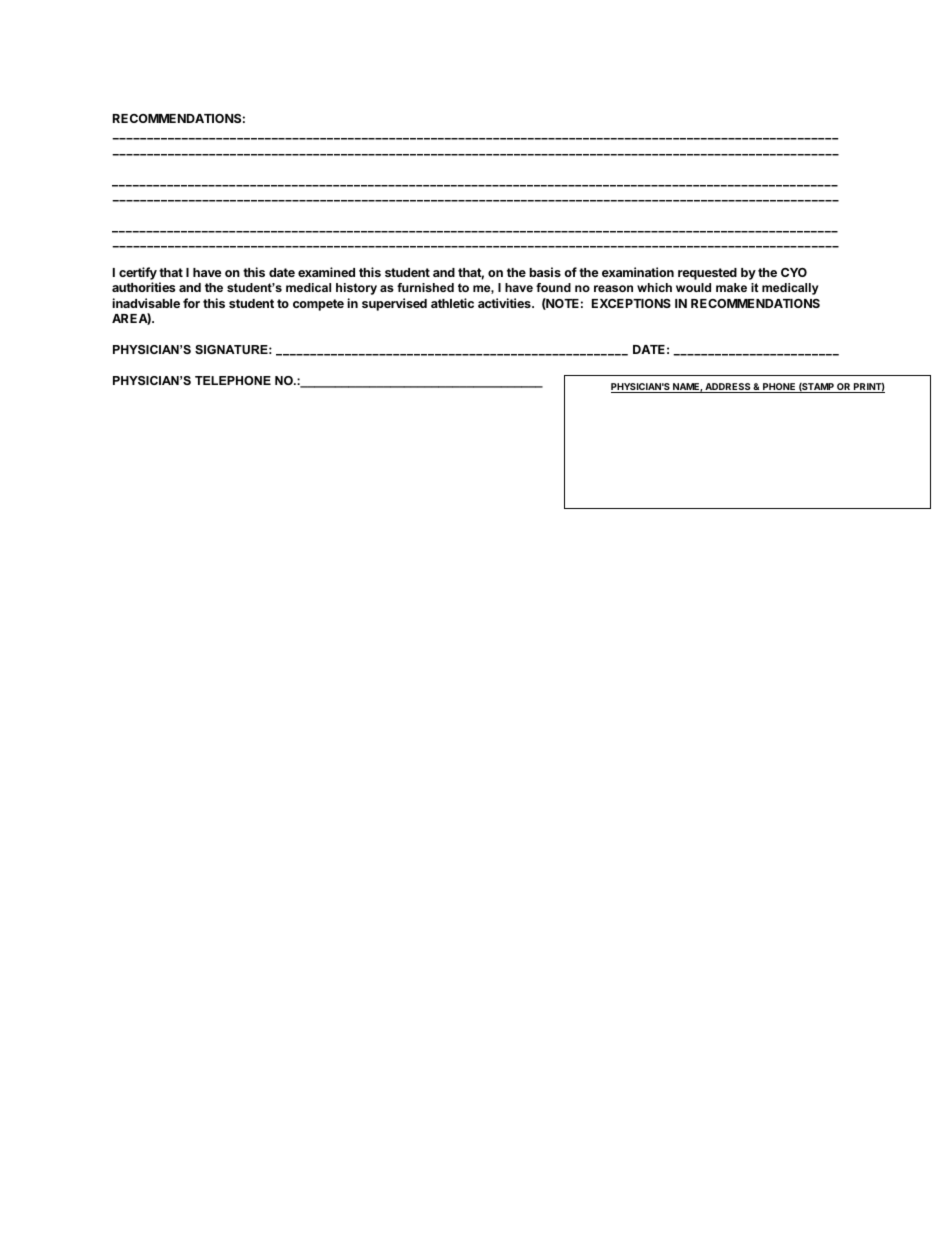 The width and height of the screenshot is (952, 1233). What do you see at coordinates (191, 303) in the screenshot?
I see `for` at bounding box center [191, 303].
